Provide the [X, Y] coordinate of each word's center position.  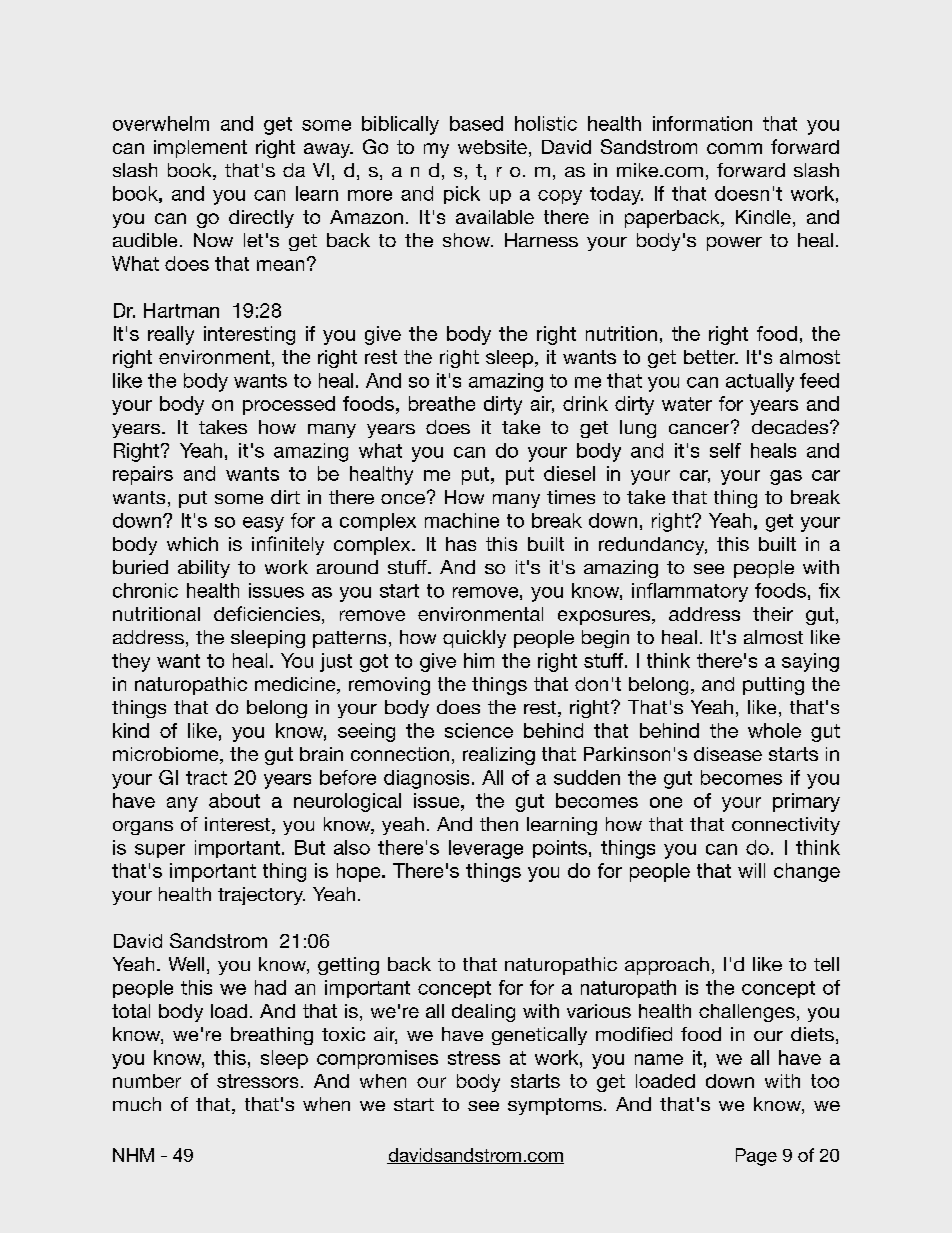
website [492, 147]
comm [734, 148]
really [171, 335]
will [751, 870]
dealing [483, 1013]
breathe [442, 403]
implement [200, 149]
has [461, 544]
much [137, 1104]
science [479, 730]
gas [786, 477]
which [192, 544]
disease [728, 754]
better [711, 357]
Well [186, 964]
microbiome [167, 755]
